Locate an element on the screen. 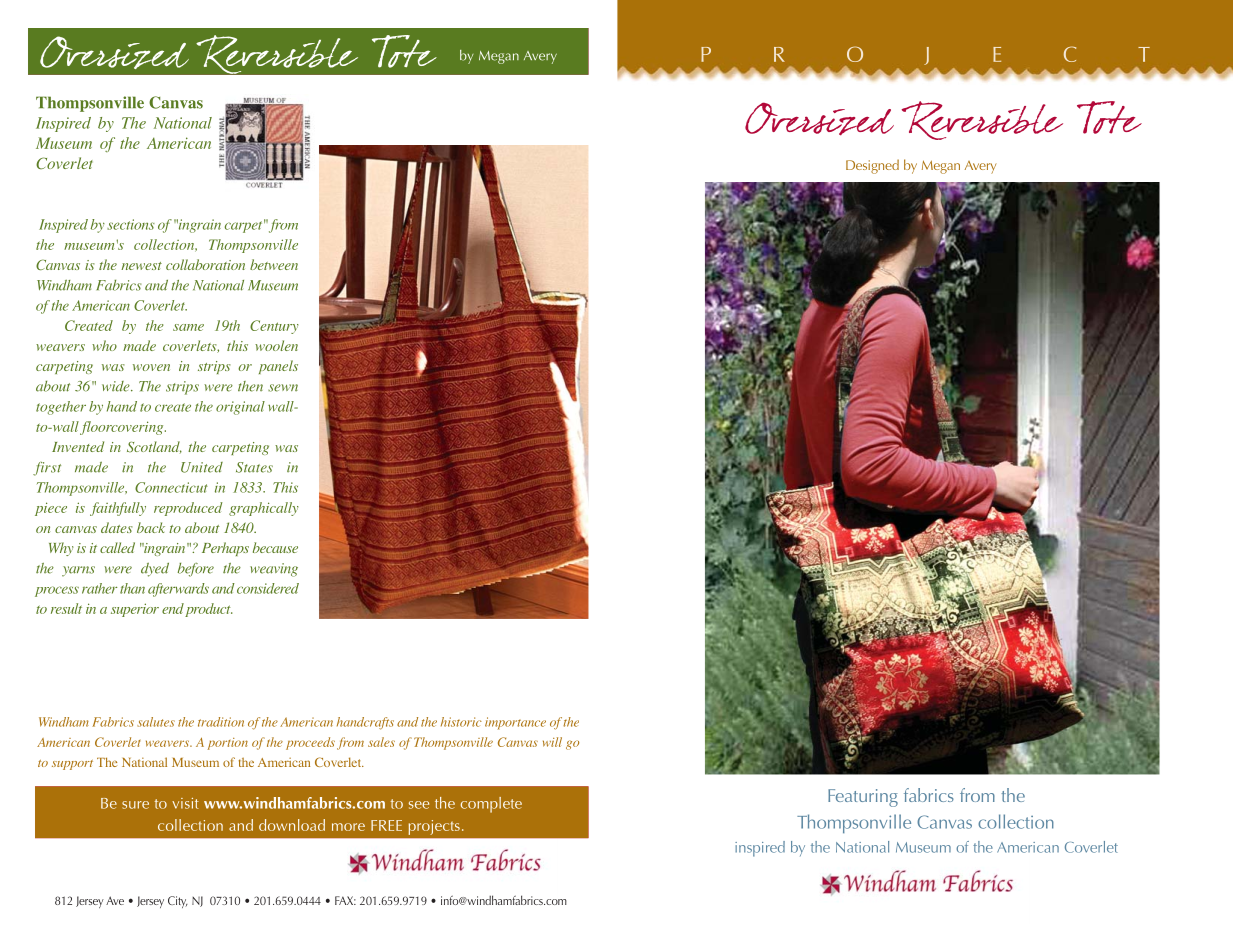  because is located at coordinates (275, 547).
